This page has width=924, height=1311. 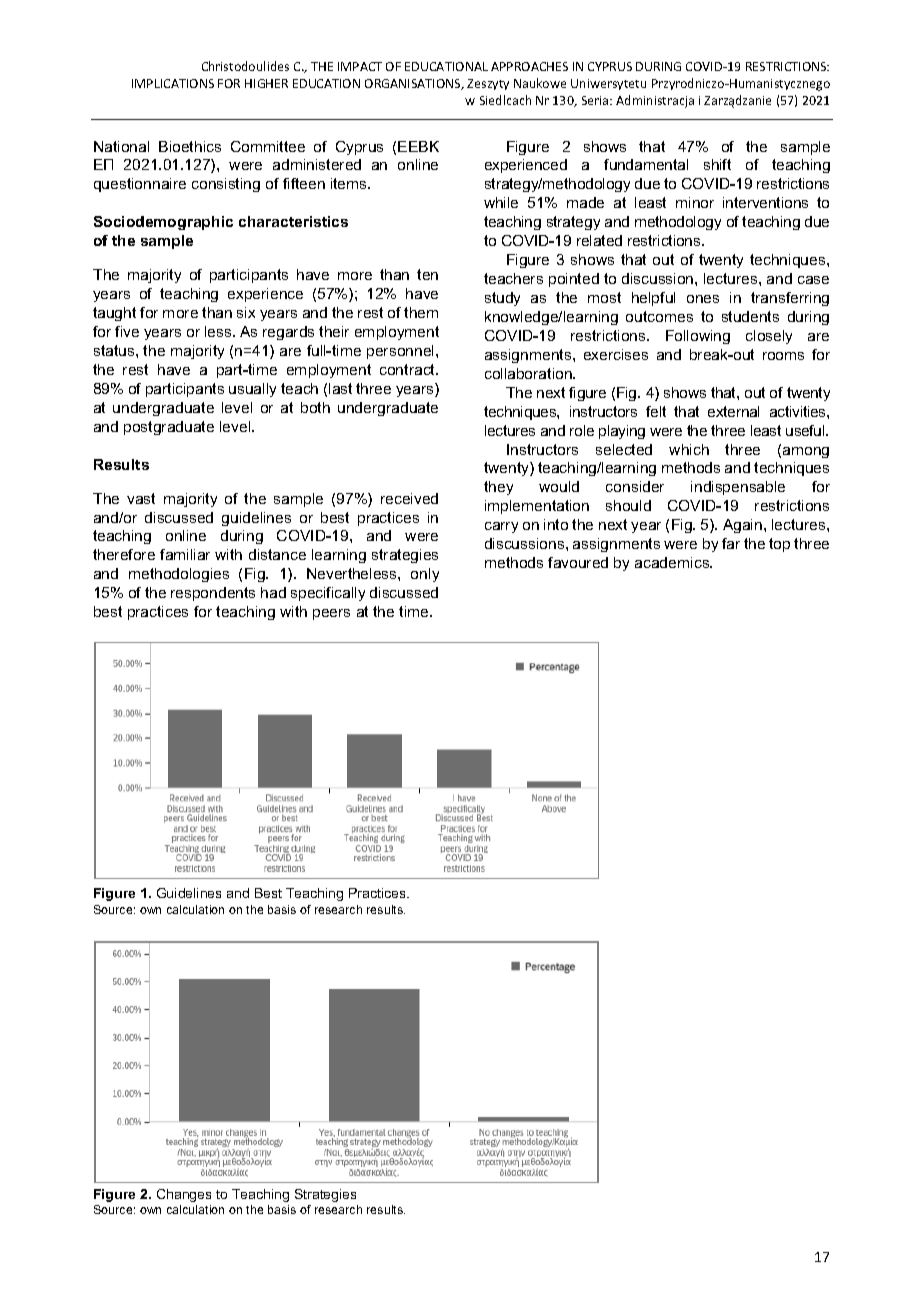 I want to click on peers, so click(x=331, y=614).
